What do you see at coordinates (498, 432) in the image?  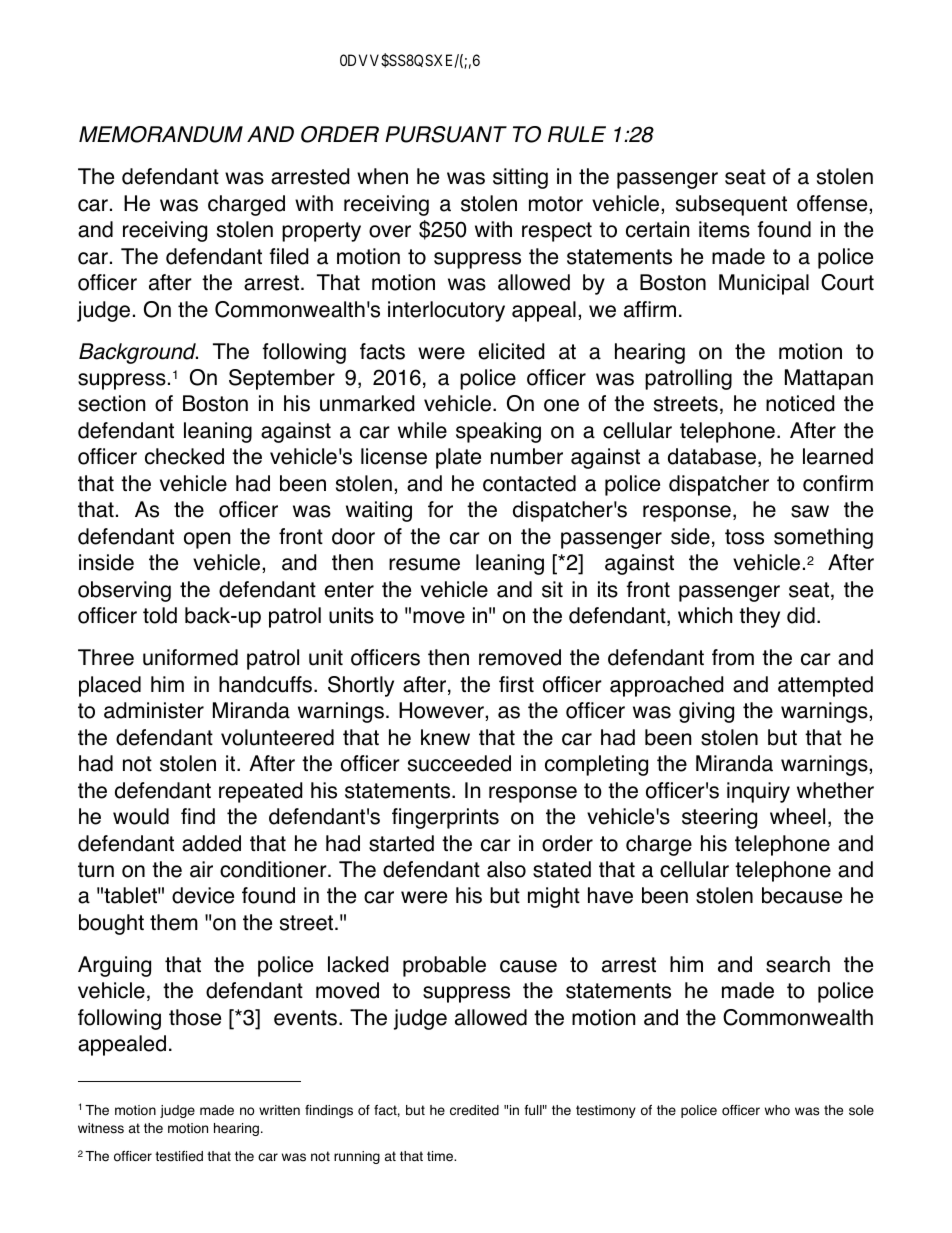 I see `speaking` at bounding box center [498, 432].
